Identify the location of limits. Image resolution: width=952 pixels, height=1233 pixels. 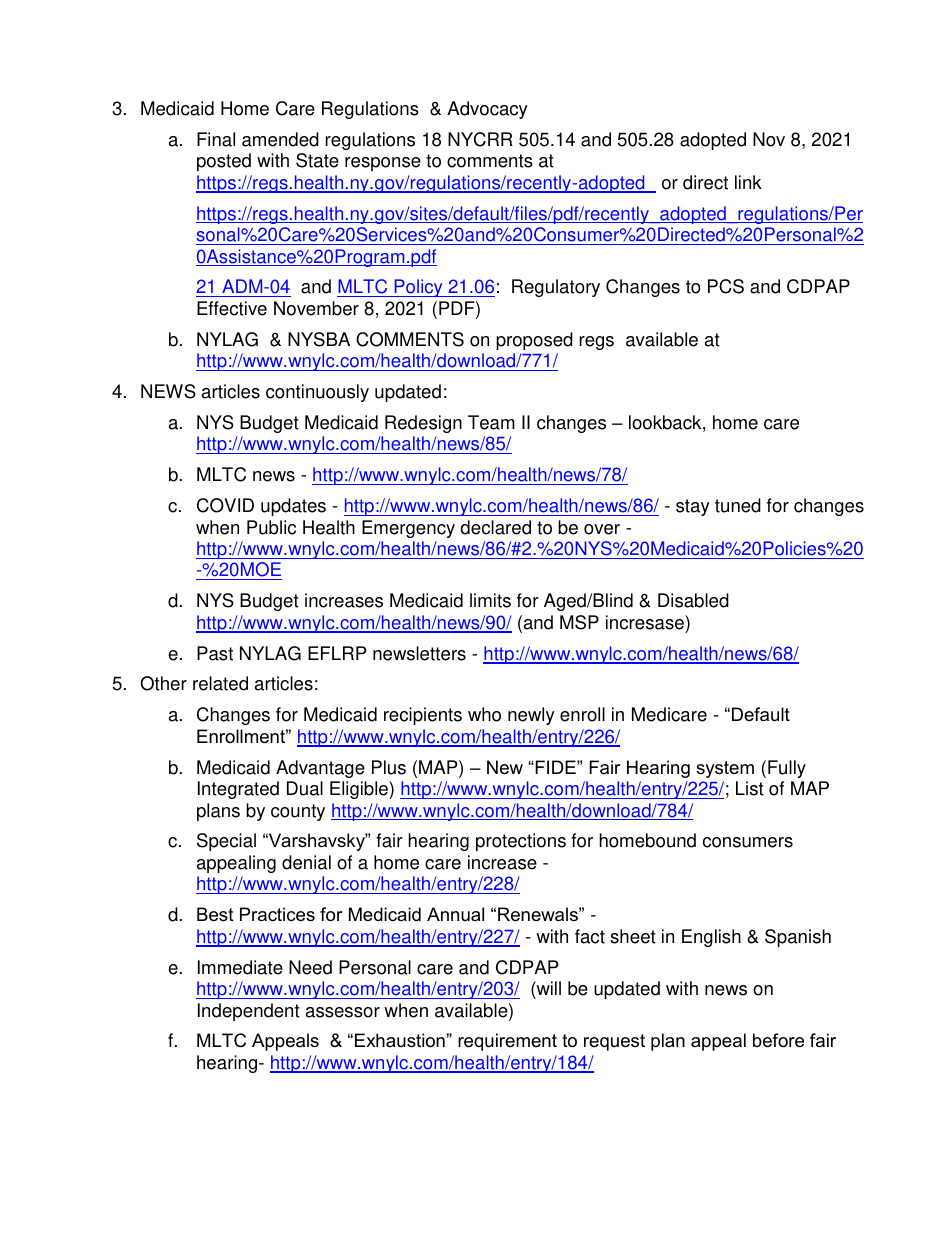
(490, 600).
